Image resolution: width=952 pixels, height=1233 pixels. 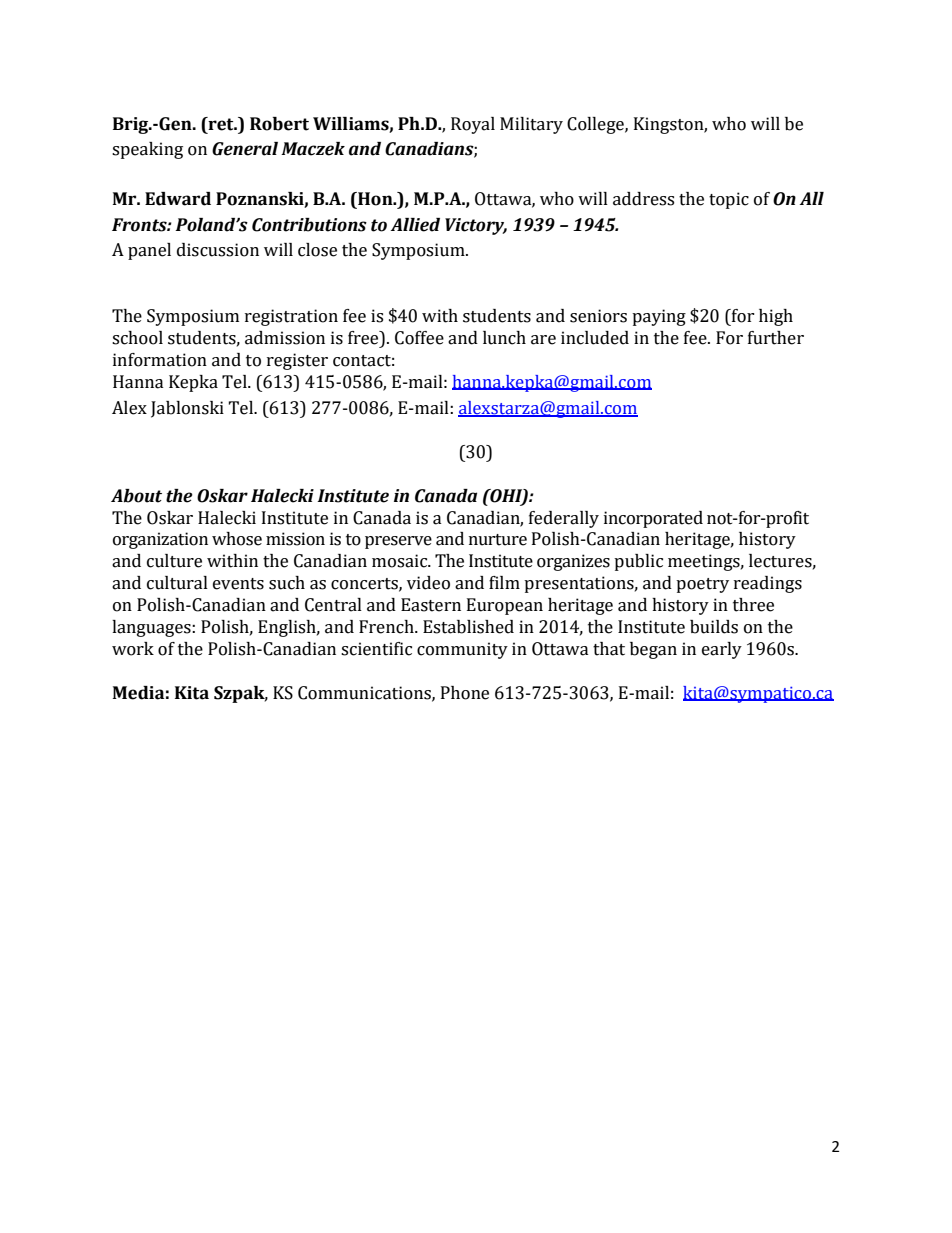 What do you see at coordinates (245, 149) in the screenshot?
I see `General` at bounding box center [245, 149].
